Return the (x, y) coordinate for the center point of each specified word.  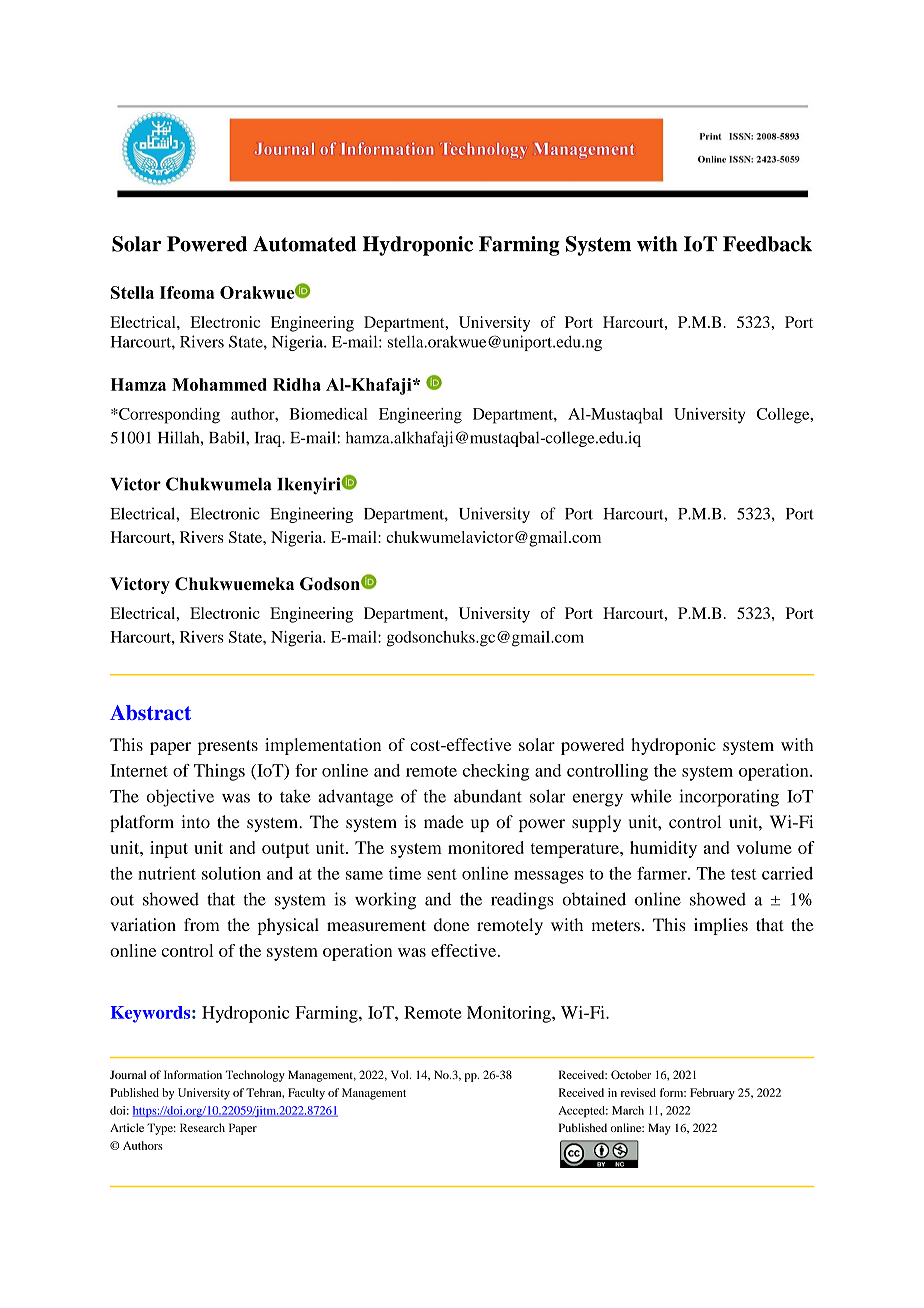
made (443, 822)
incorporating (729, 798)
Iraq (269, 439)
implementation (323, 746)
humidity (663, 849)
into (195, 822)
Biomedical (329, 414)
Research (202, 1127)
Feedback (767, 244)
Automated (305, 244)
